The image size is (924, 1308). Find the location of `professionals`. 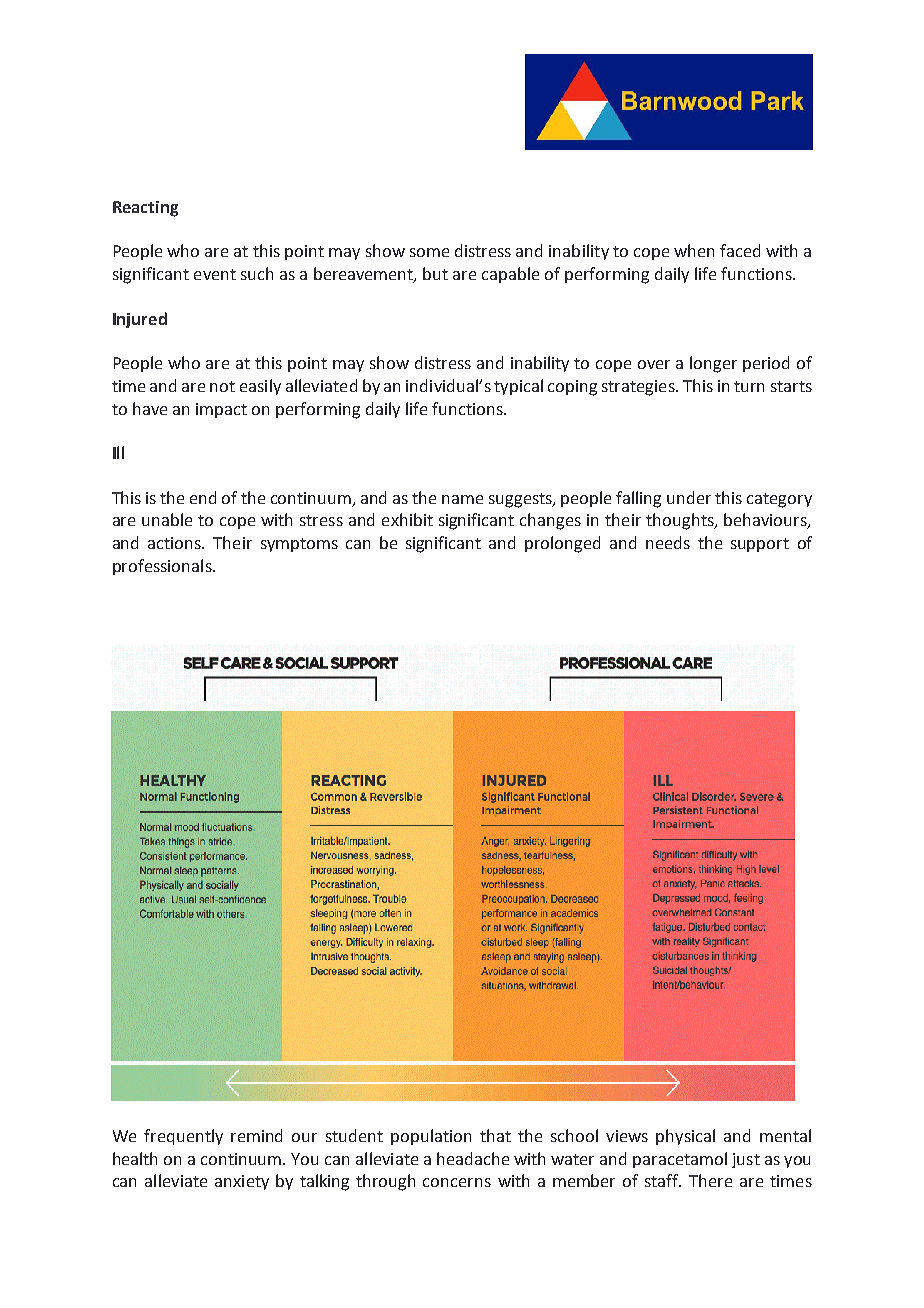

professionals is located at coordinates (163, 567).
